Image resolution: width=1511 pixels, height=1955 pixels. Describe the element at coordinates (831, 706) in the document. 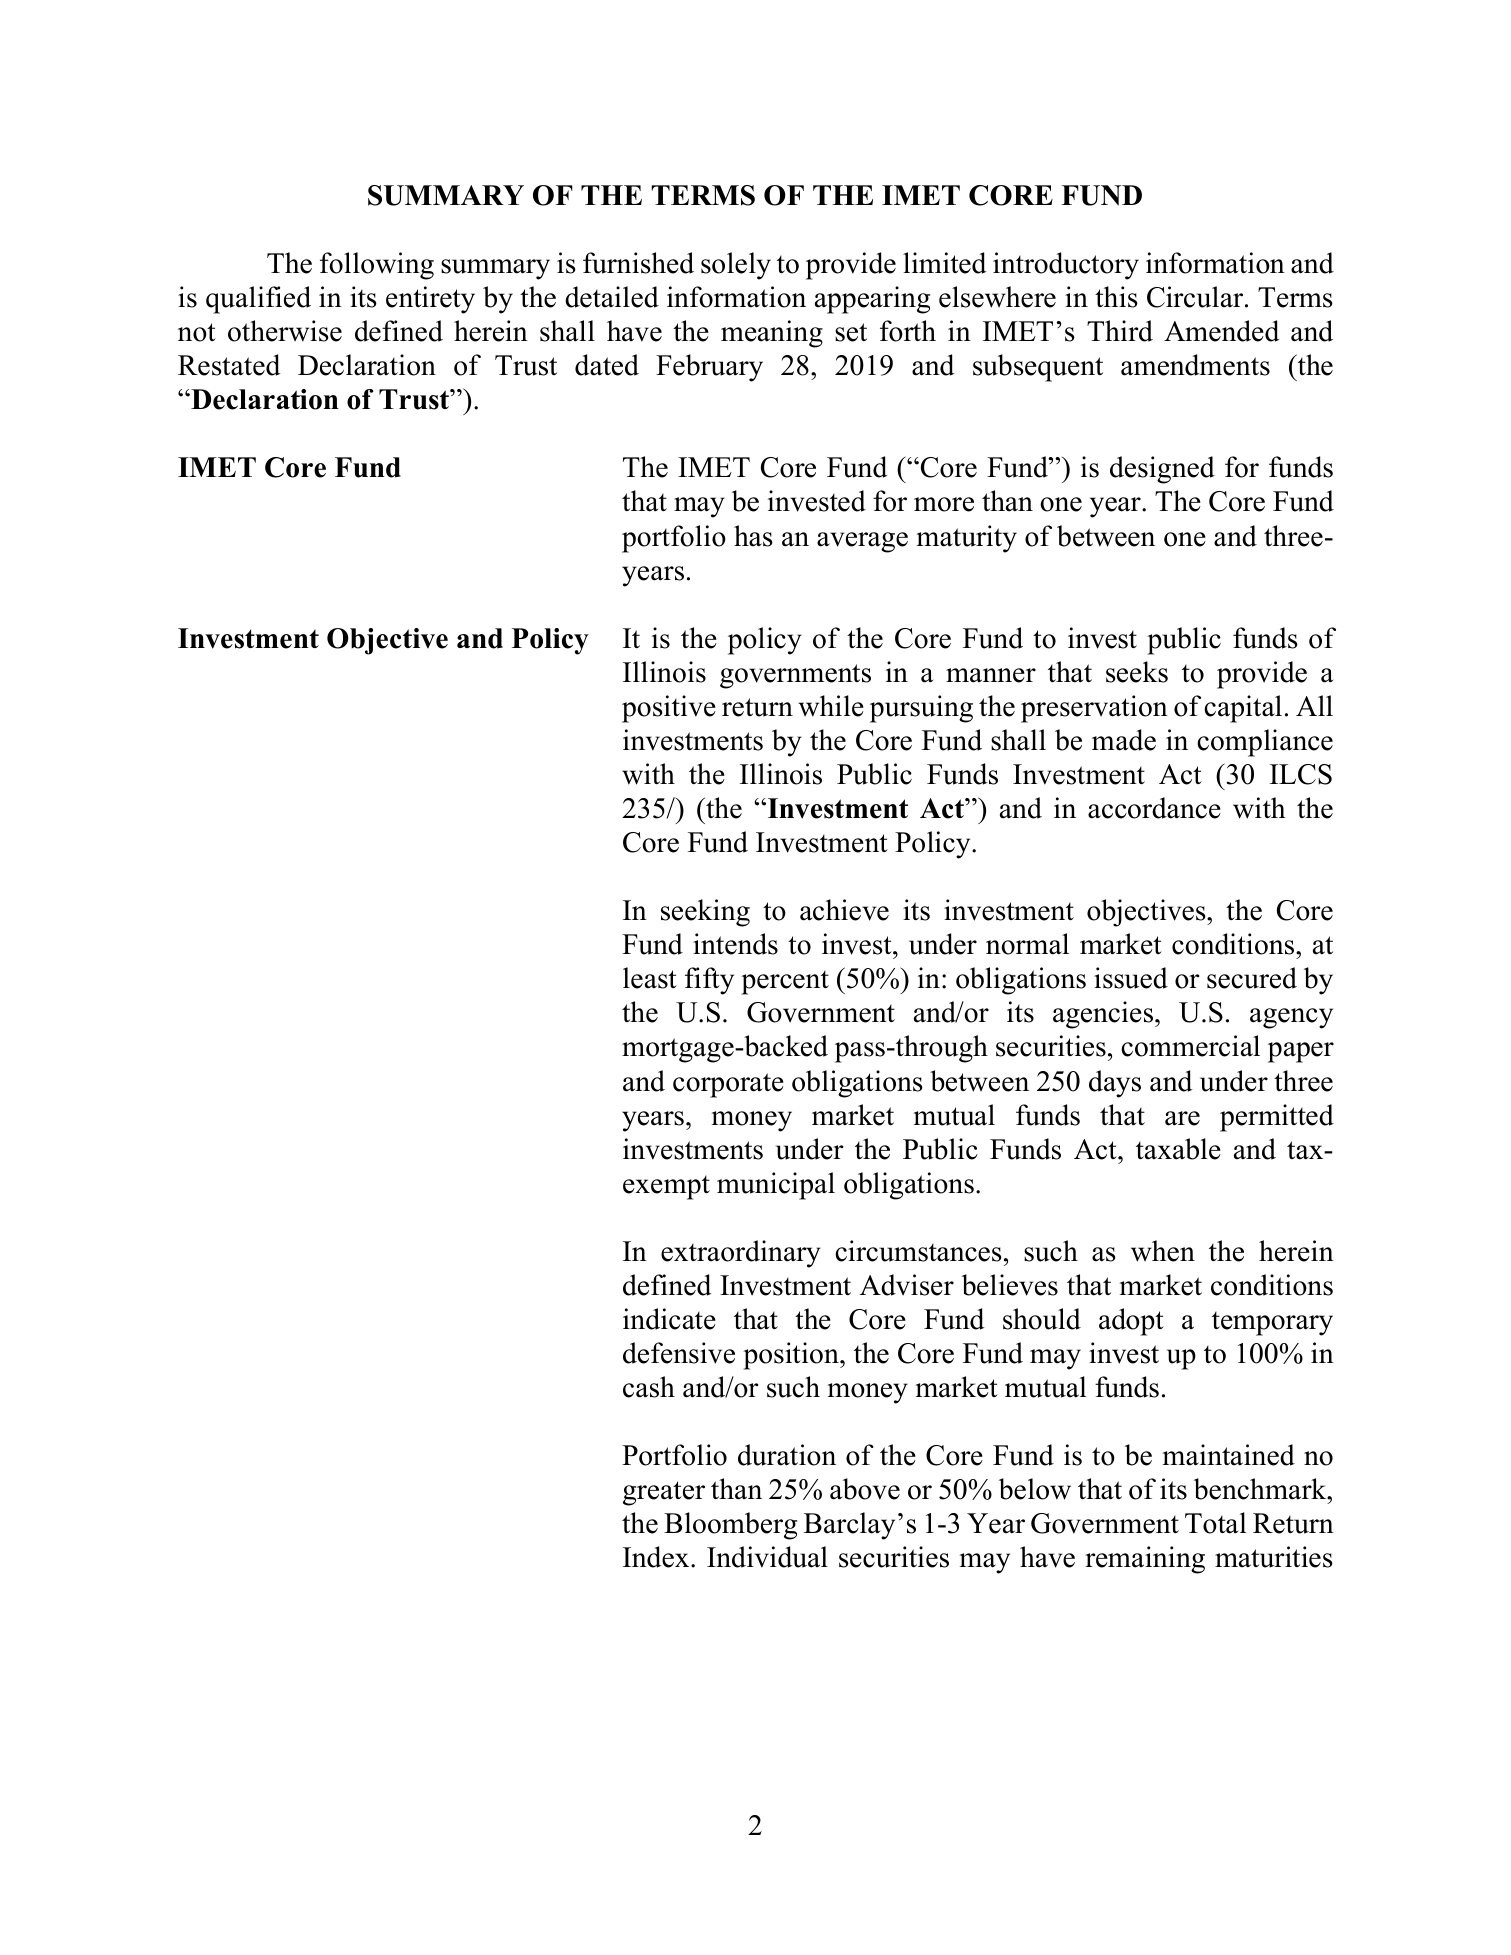

I see `while` at that location.
